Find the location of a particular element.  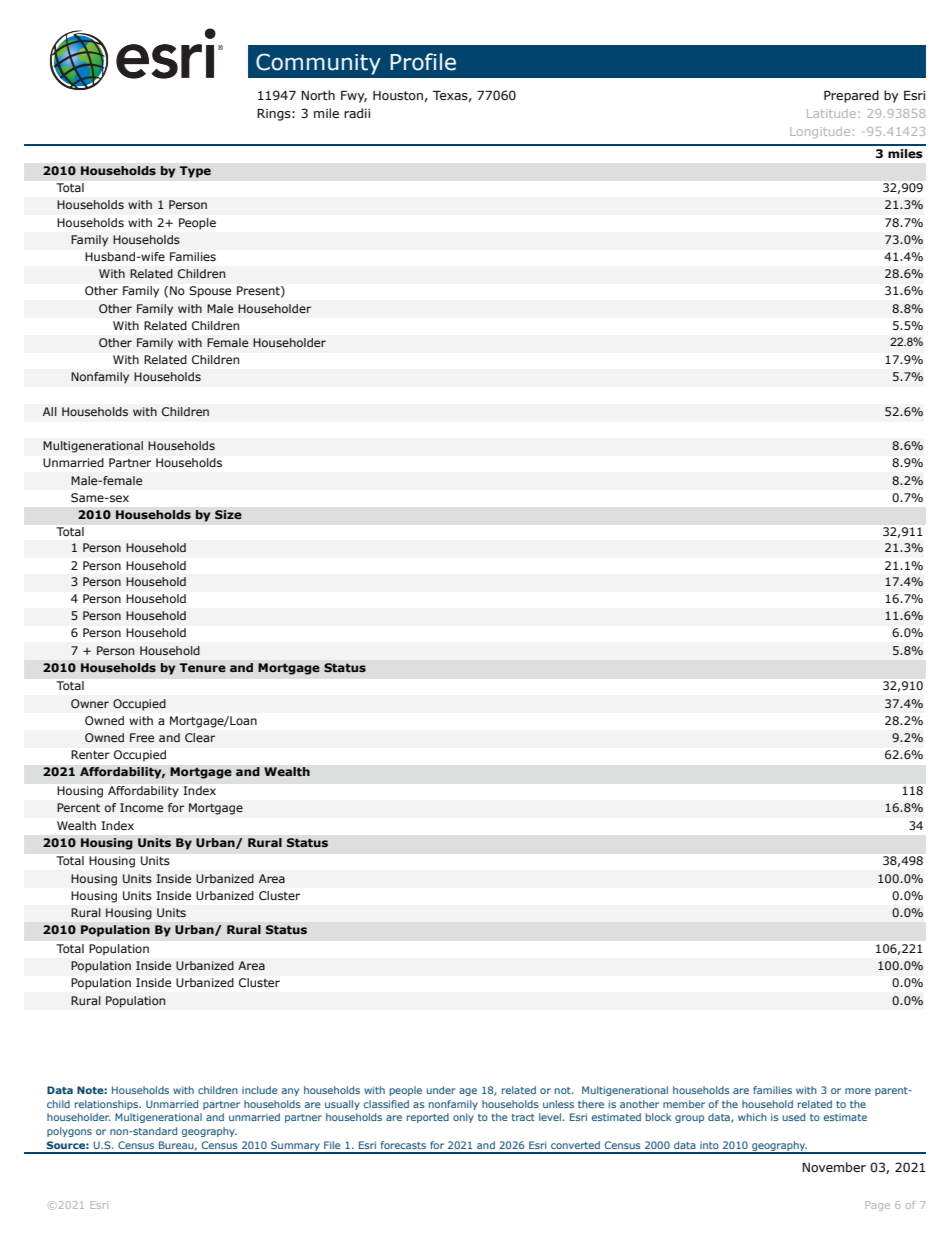

Latitude is located at coordinates (831, 113).
